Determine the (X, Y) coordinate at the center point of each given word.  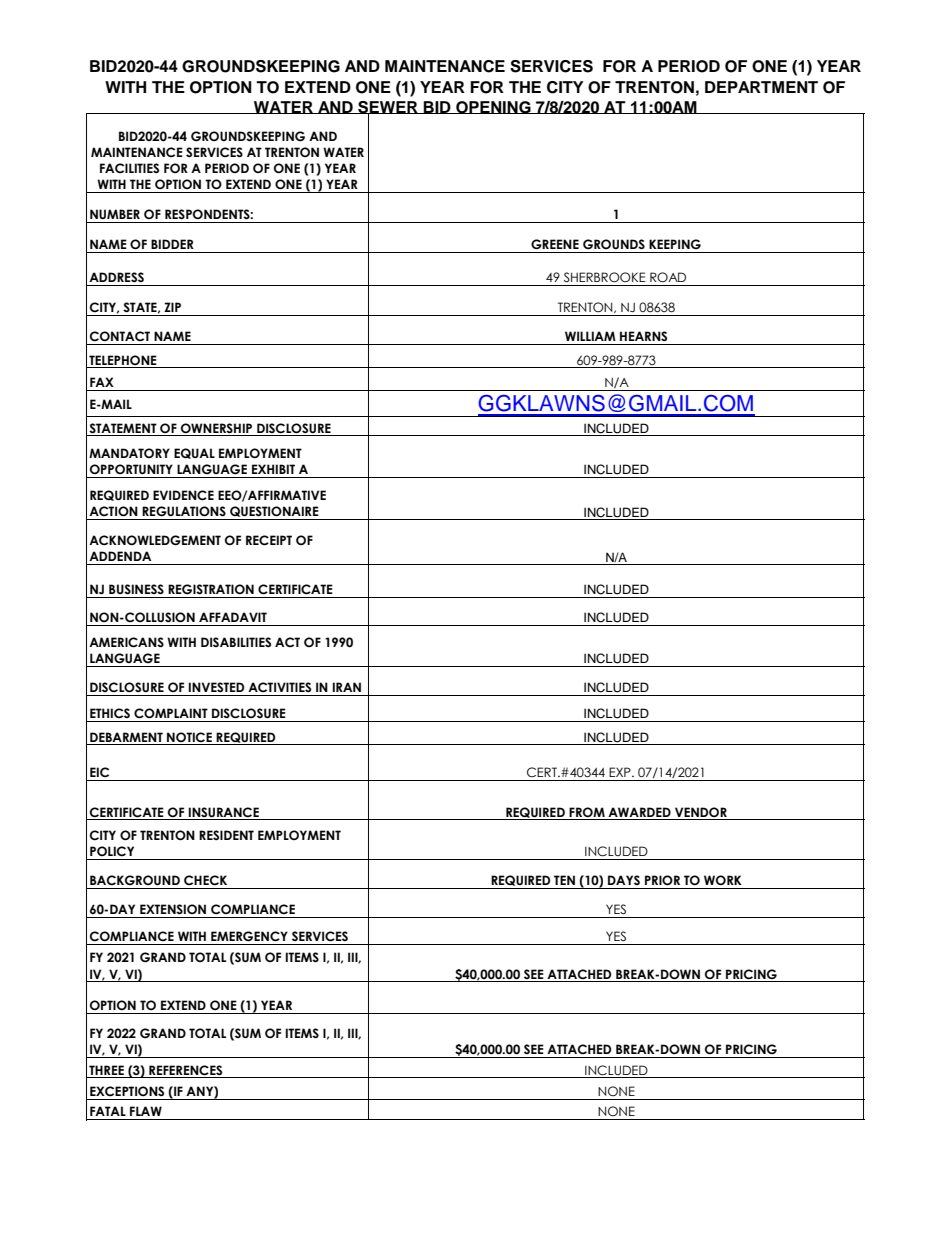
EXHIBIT (273, 469)
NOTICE (189, 737)
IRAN (347, 687)
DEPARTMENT (761, 87)
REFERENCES (185, 1070)
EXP (621, 772)
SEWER (388, 108)
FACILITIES (129, 168)
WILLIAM (590, 336)
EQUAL (194, 453)
